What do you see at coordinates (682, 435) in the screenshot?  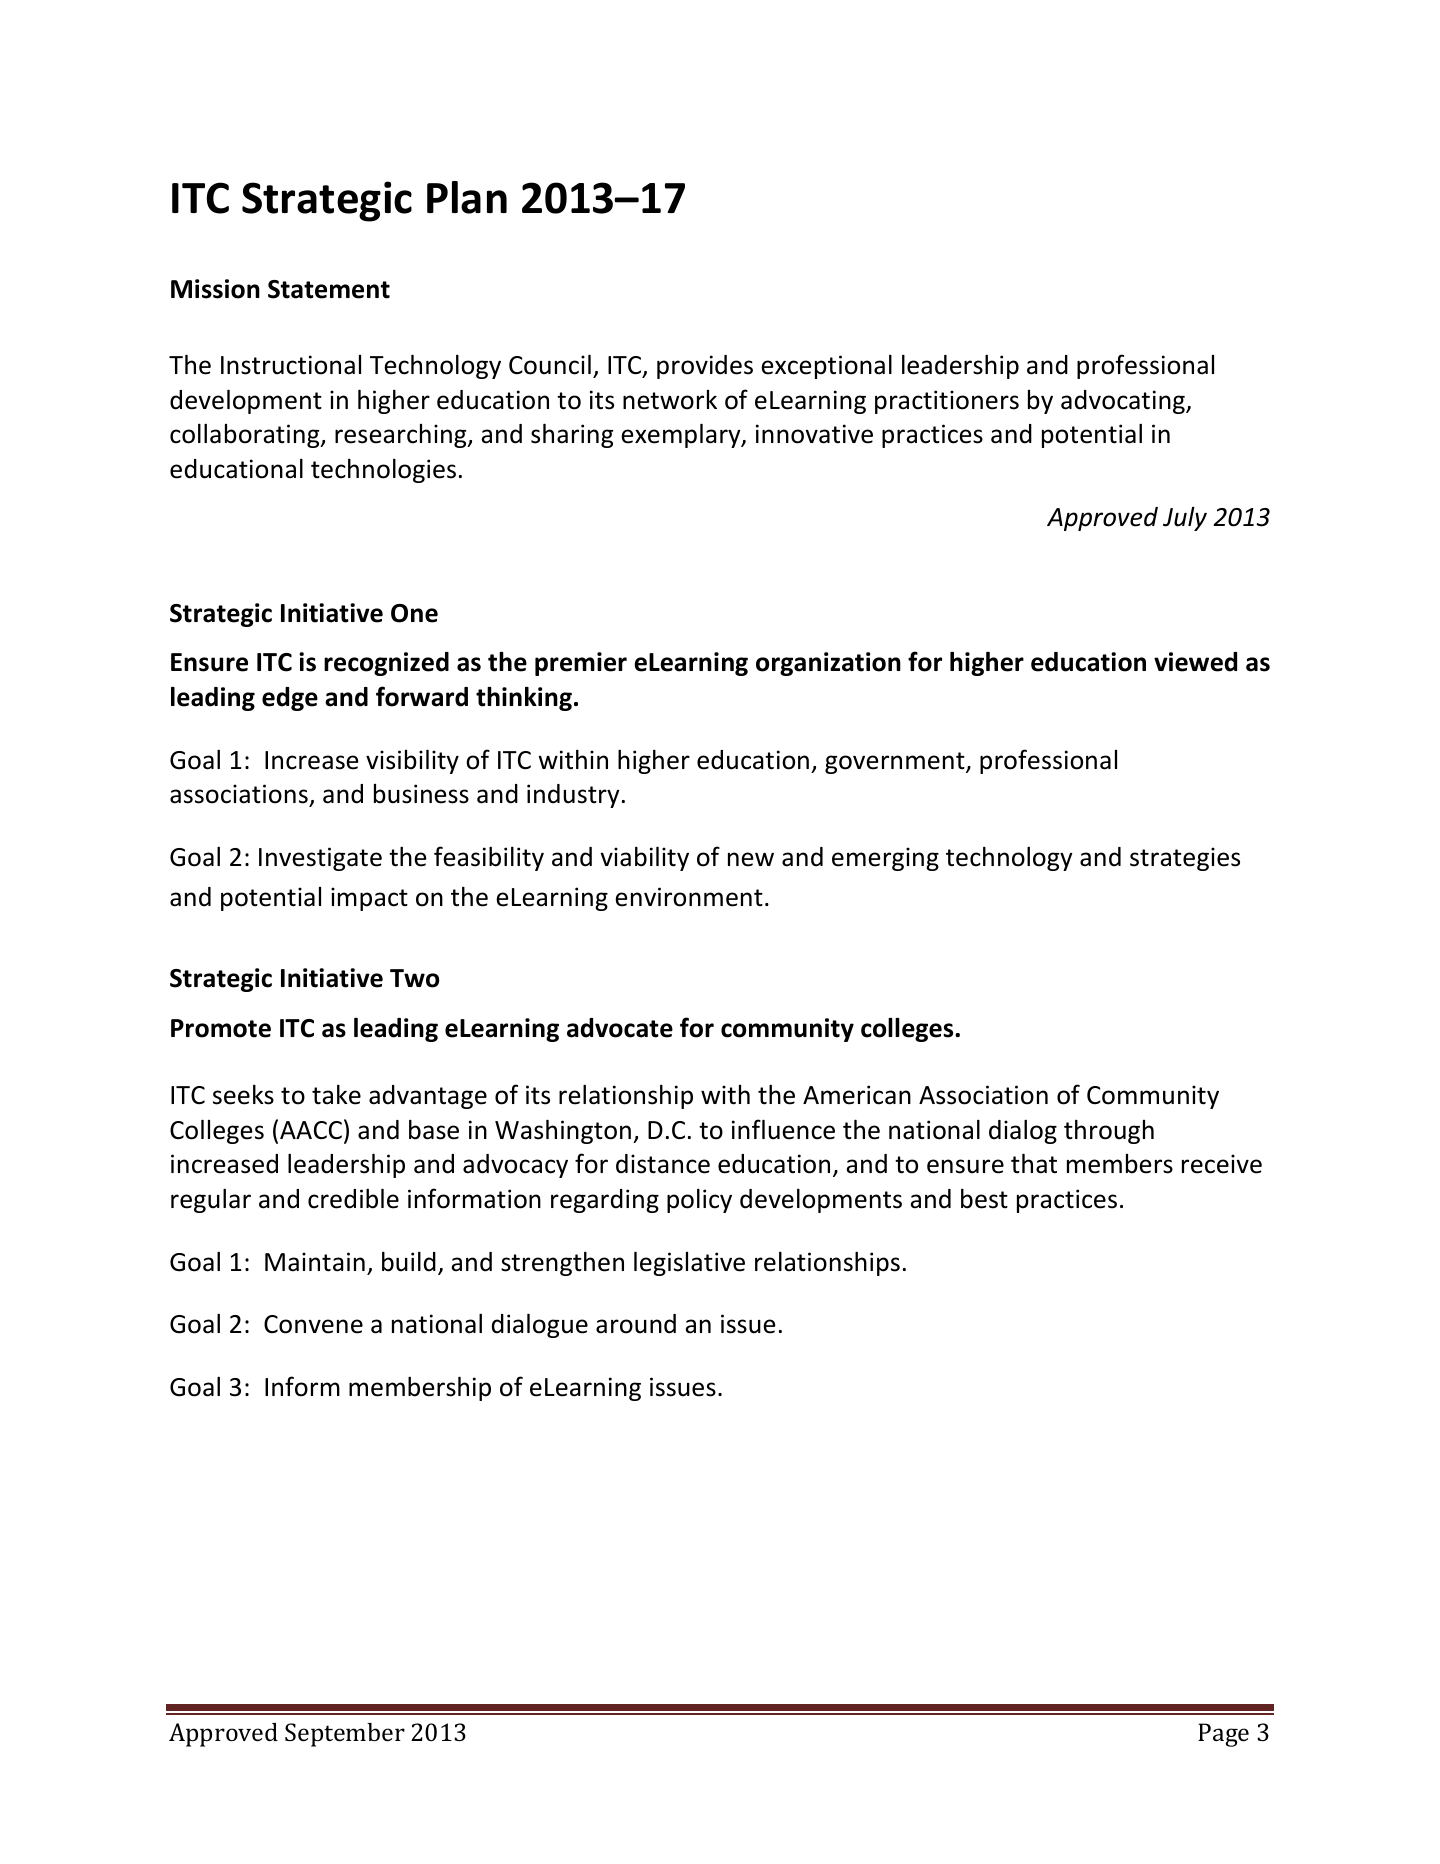 I see `exemplary` at bounding box center [682, 435].
